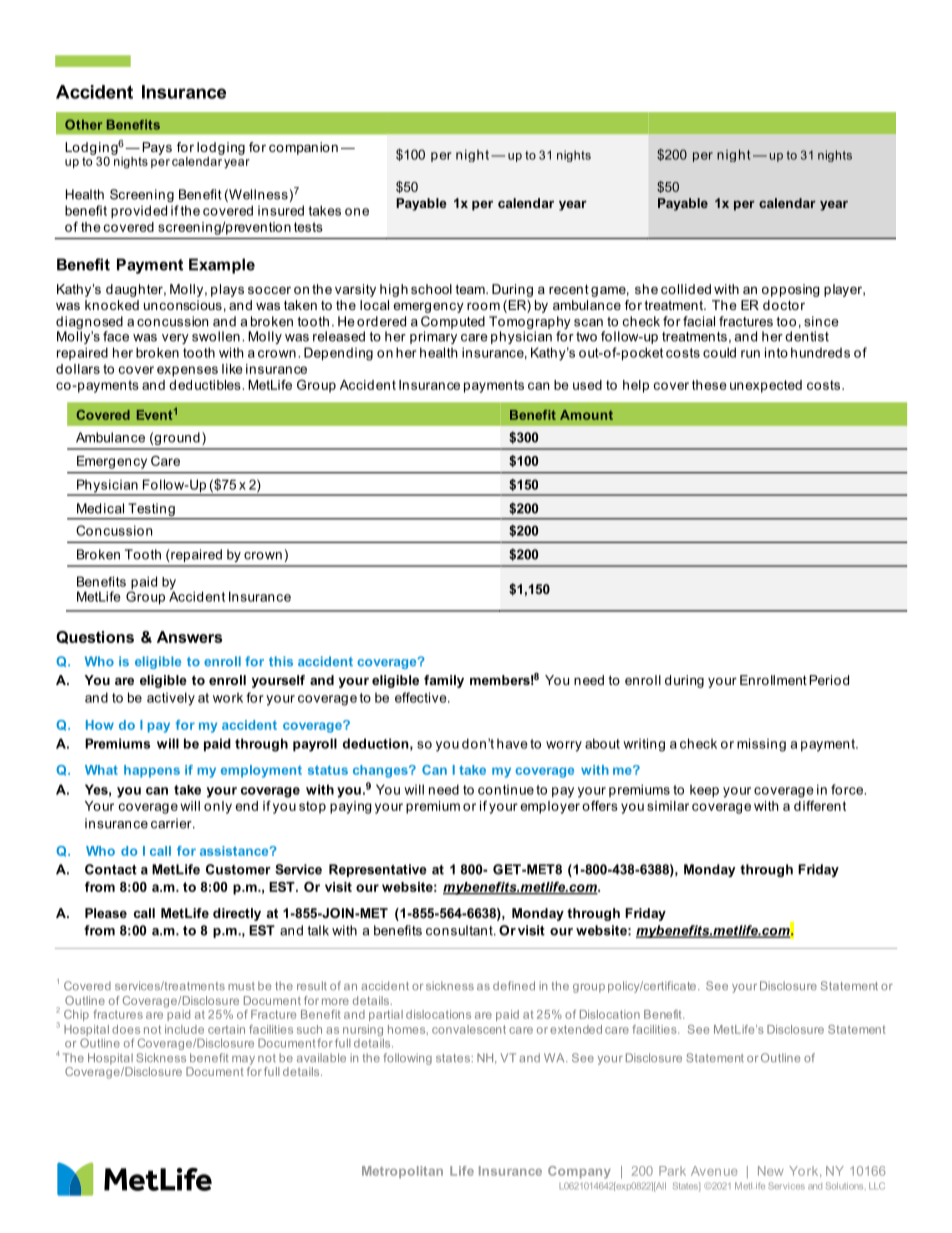  I want to click on continue, so click(506, 790).
